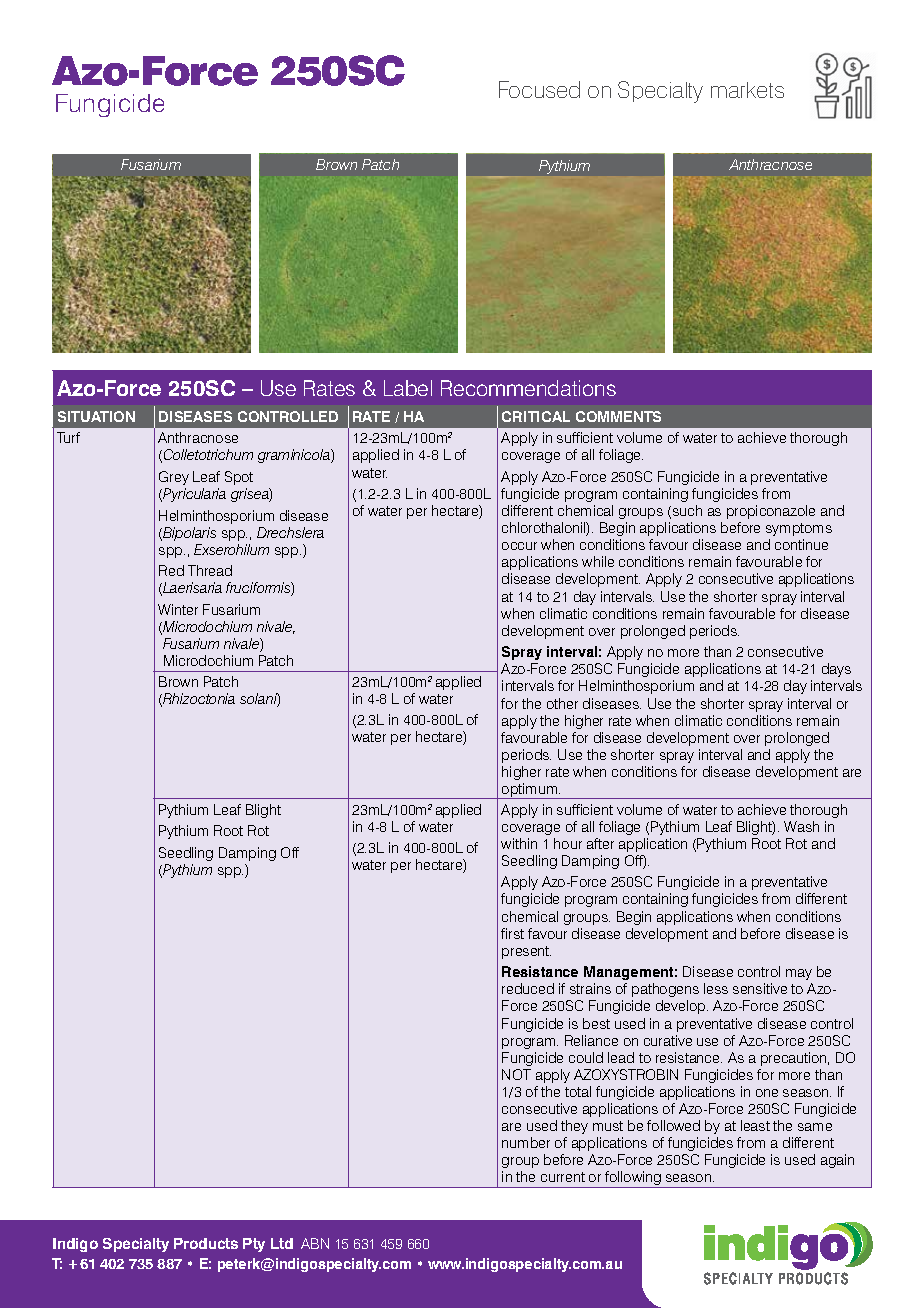  What do you see at coordinates (747, 90) in the image?
I see `markets` at bounding box center [747, 90].
